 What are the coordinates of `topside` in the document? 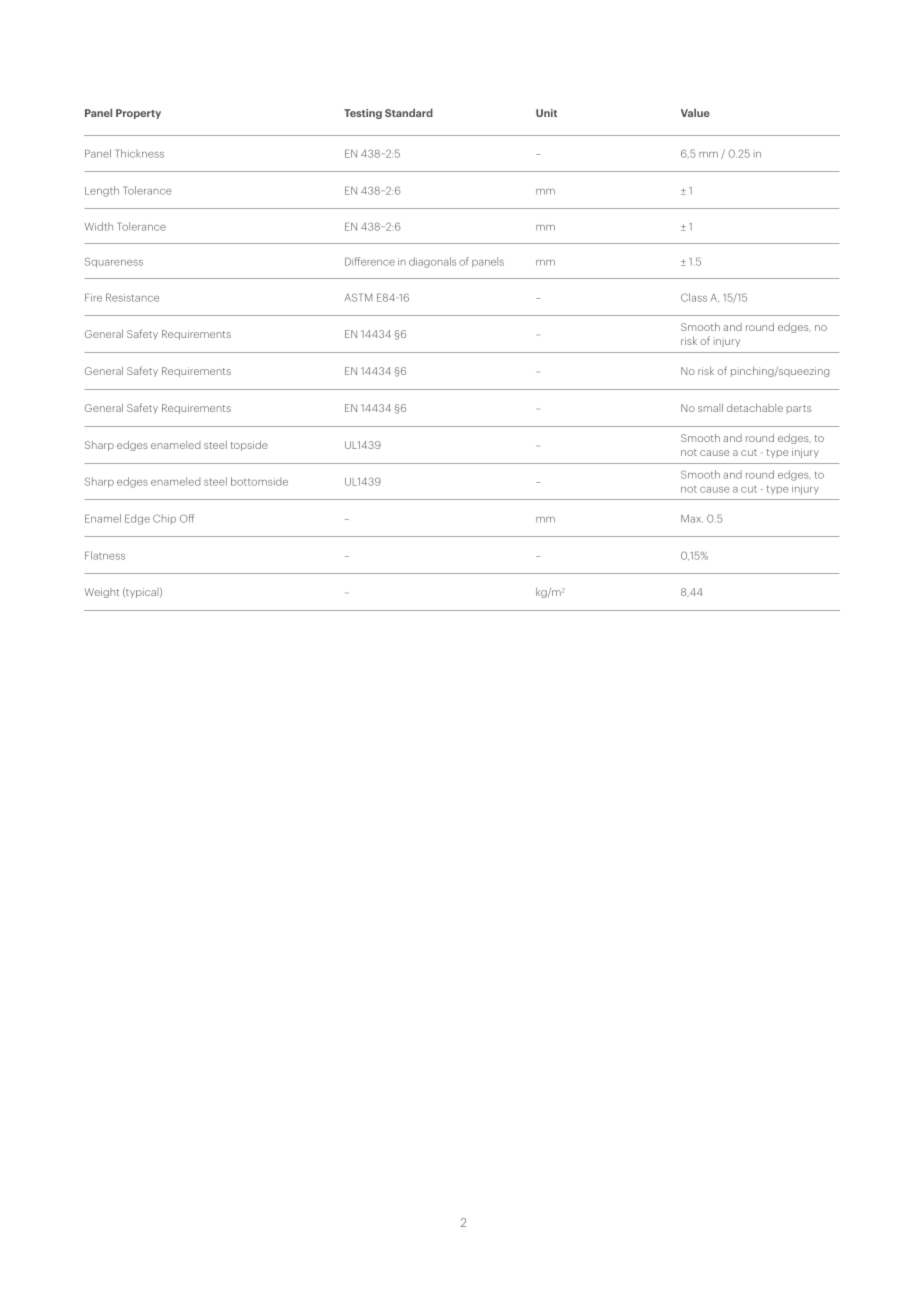 It's located at (249, 446).
